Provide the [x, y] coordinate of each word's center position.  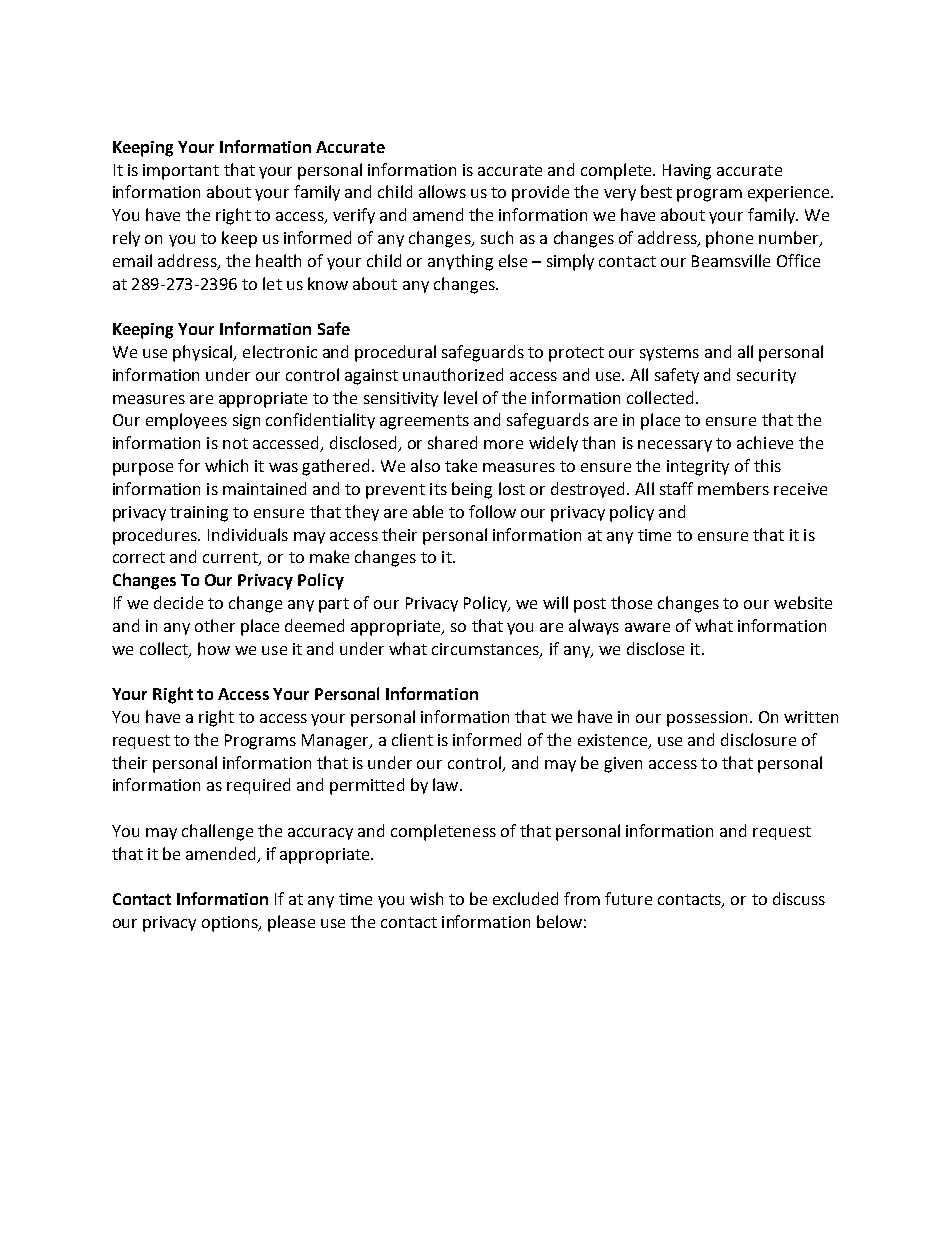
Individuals [248, 534]
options [231, 924]
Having [687, 172]
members [733, 488]
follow [492, 511]
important [181, 172]
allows [442, 191]
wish [426, 898]
